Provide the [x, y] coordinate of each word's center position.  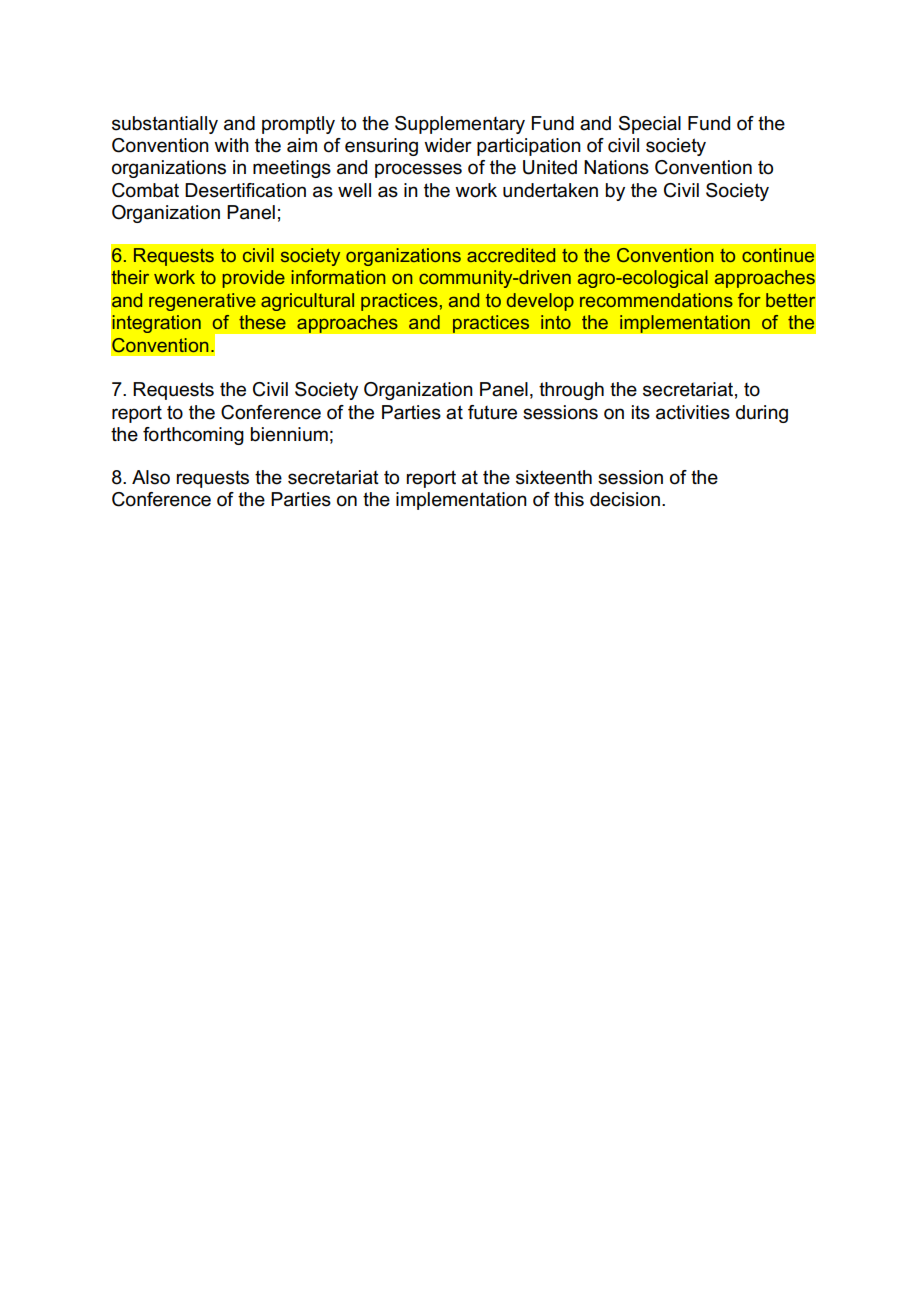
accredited [511, 255]
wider [448, 145]
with [231, 145]
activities [693, 412]
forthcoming [193, 436]
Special [650, 125]
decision [625, 499]
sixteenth [554, 477]
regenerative [202, 302]
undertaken [550, 190]
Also [151, 477]
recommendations [656, 300]
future [492, 412]
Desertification [245, 190]
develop [540, 302]
